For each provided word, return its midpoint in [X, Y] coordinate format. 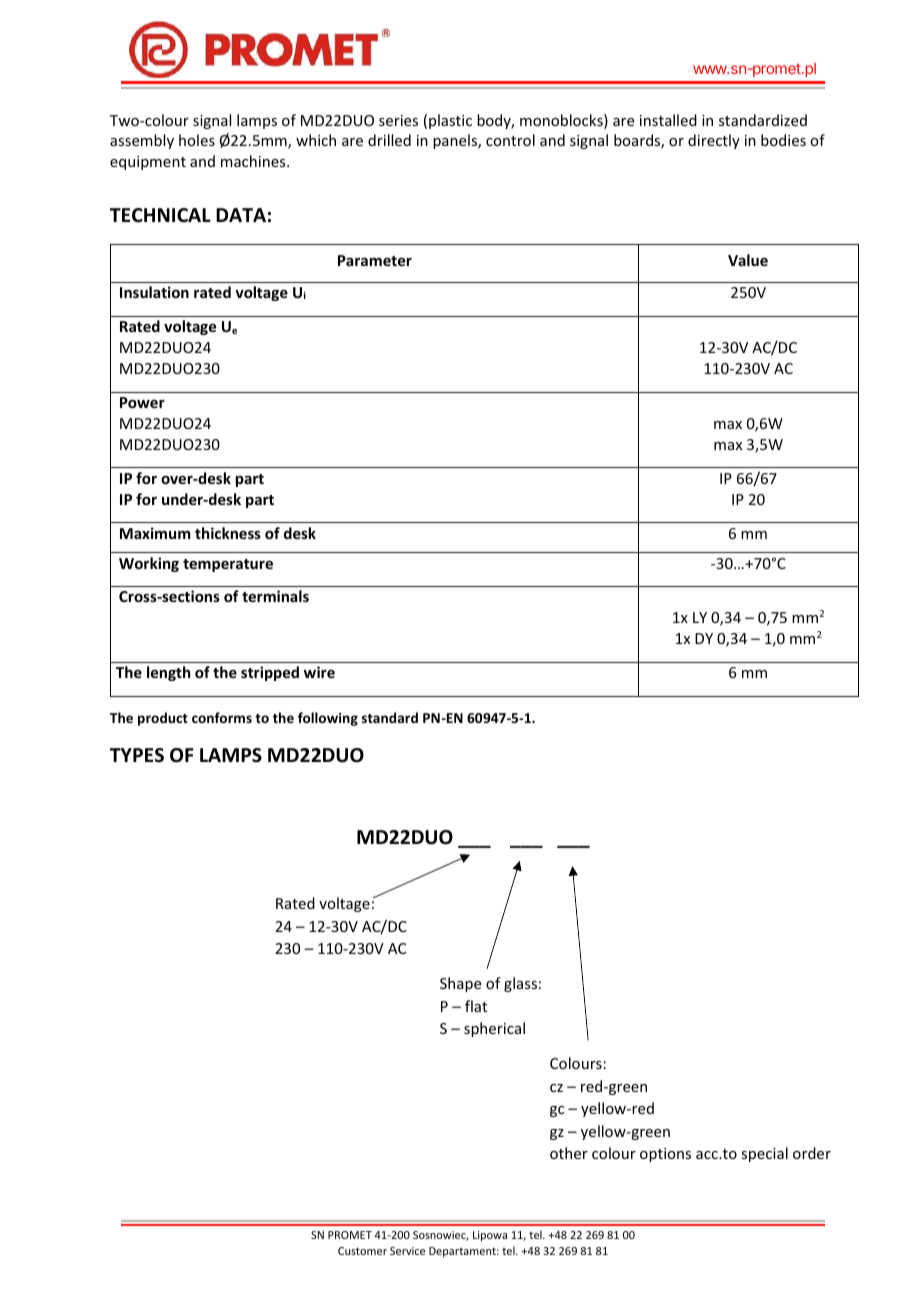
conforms [222, 717]
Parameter [375, 260]
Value [748, 260]
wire [319, 672]
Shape [460, 984]
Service [407, 1251]
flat [476, 1006]
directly [714, 141]
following [328, 719]
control [510, 140]
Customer [362, 1251]
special [764, 1154]
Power [142, 402]
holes [197, 140]
